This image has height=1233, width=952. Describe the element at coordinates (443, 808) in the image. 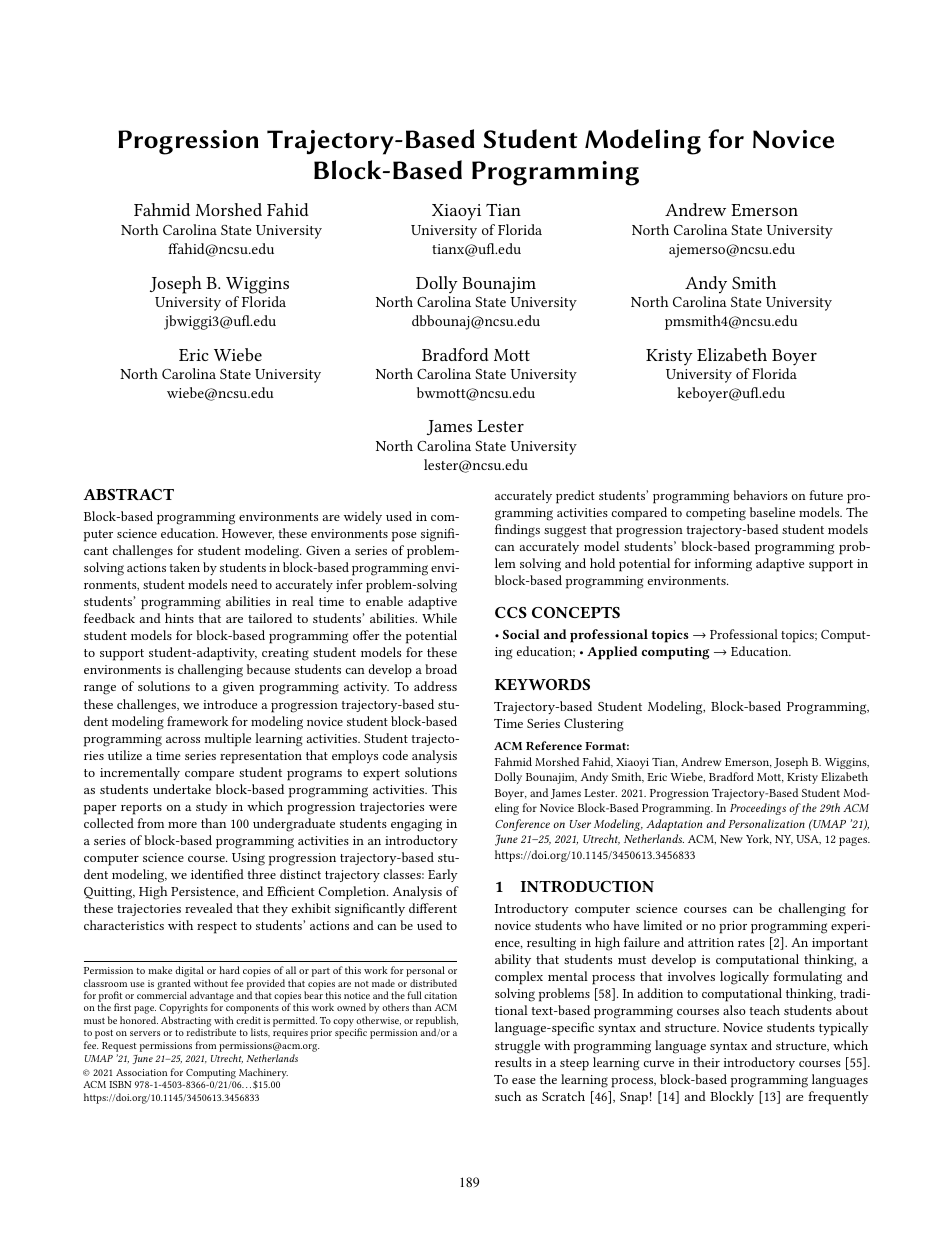

I see `were` at that location.
